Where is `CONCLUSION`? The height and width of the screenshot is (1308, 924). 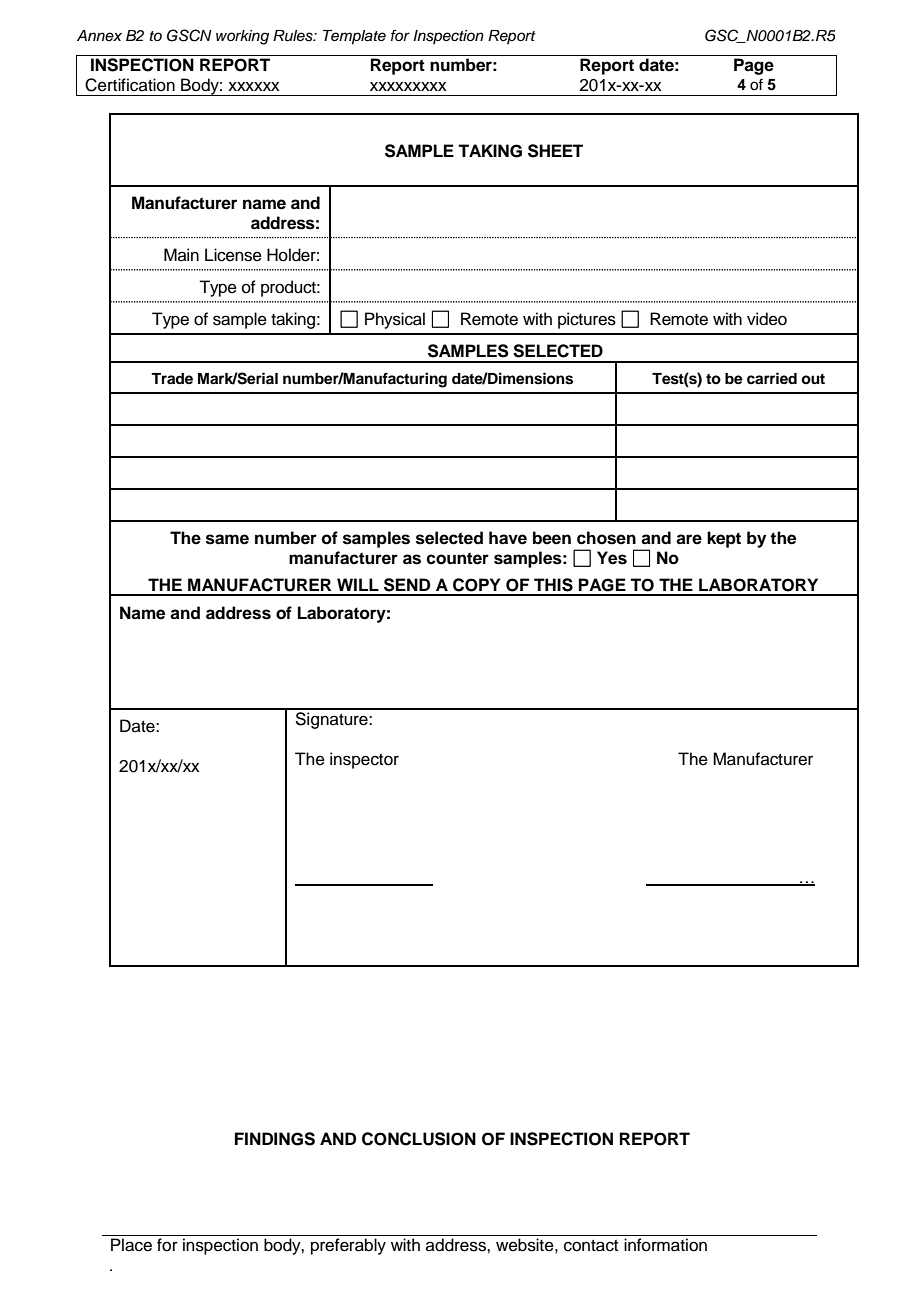 CONCLUSION is located at coordinates (419, 1139).
